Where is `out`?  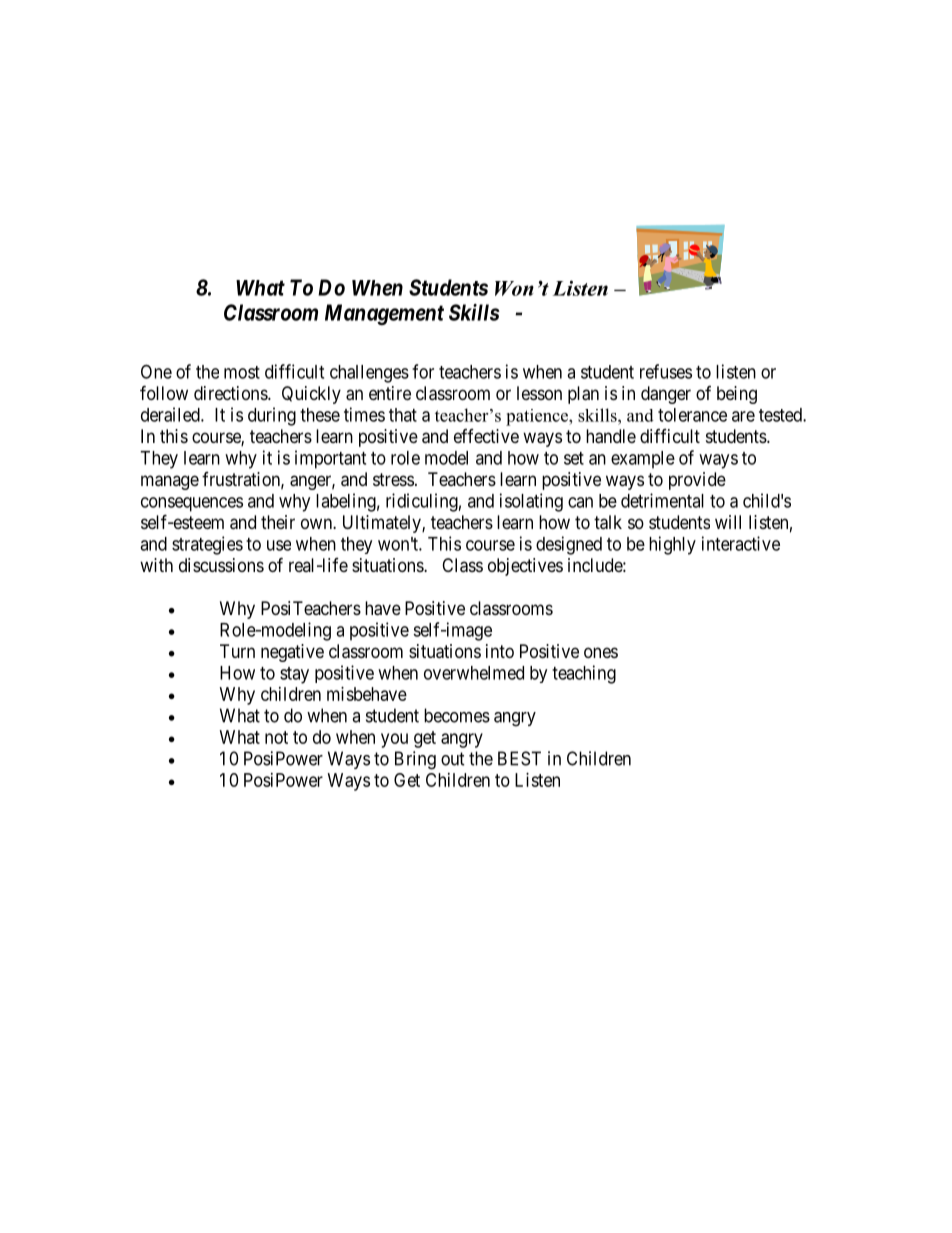
out is located at coordinates (453, 759).
